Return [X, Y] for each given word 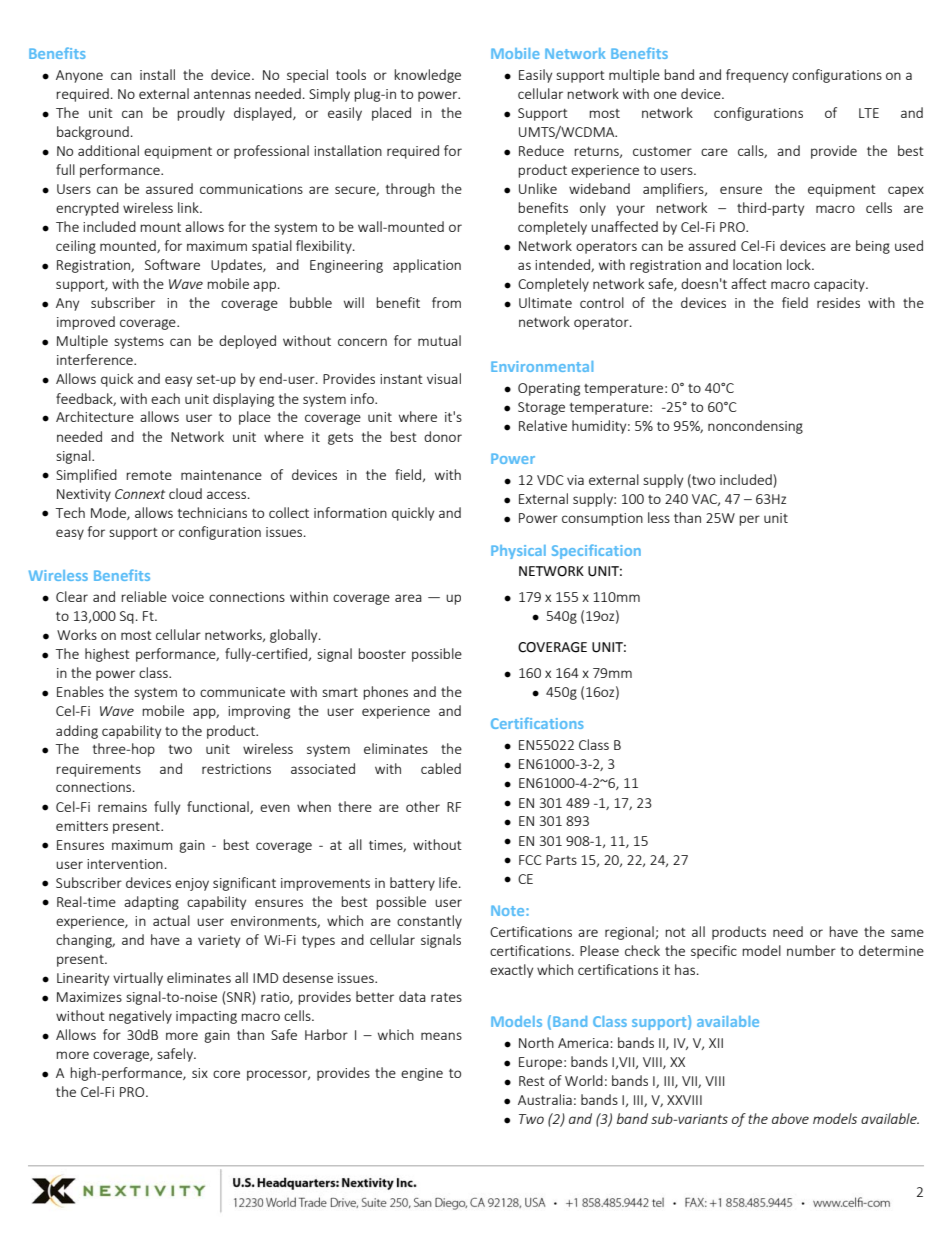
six [200, 1073]
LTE [869, 113]
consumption [602, 519]
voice [188, 597]
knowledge [427, 76]
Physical [518, 552]
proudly [201, 114]
